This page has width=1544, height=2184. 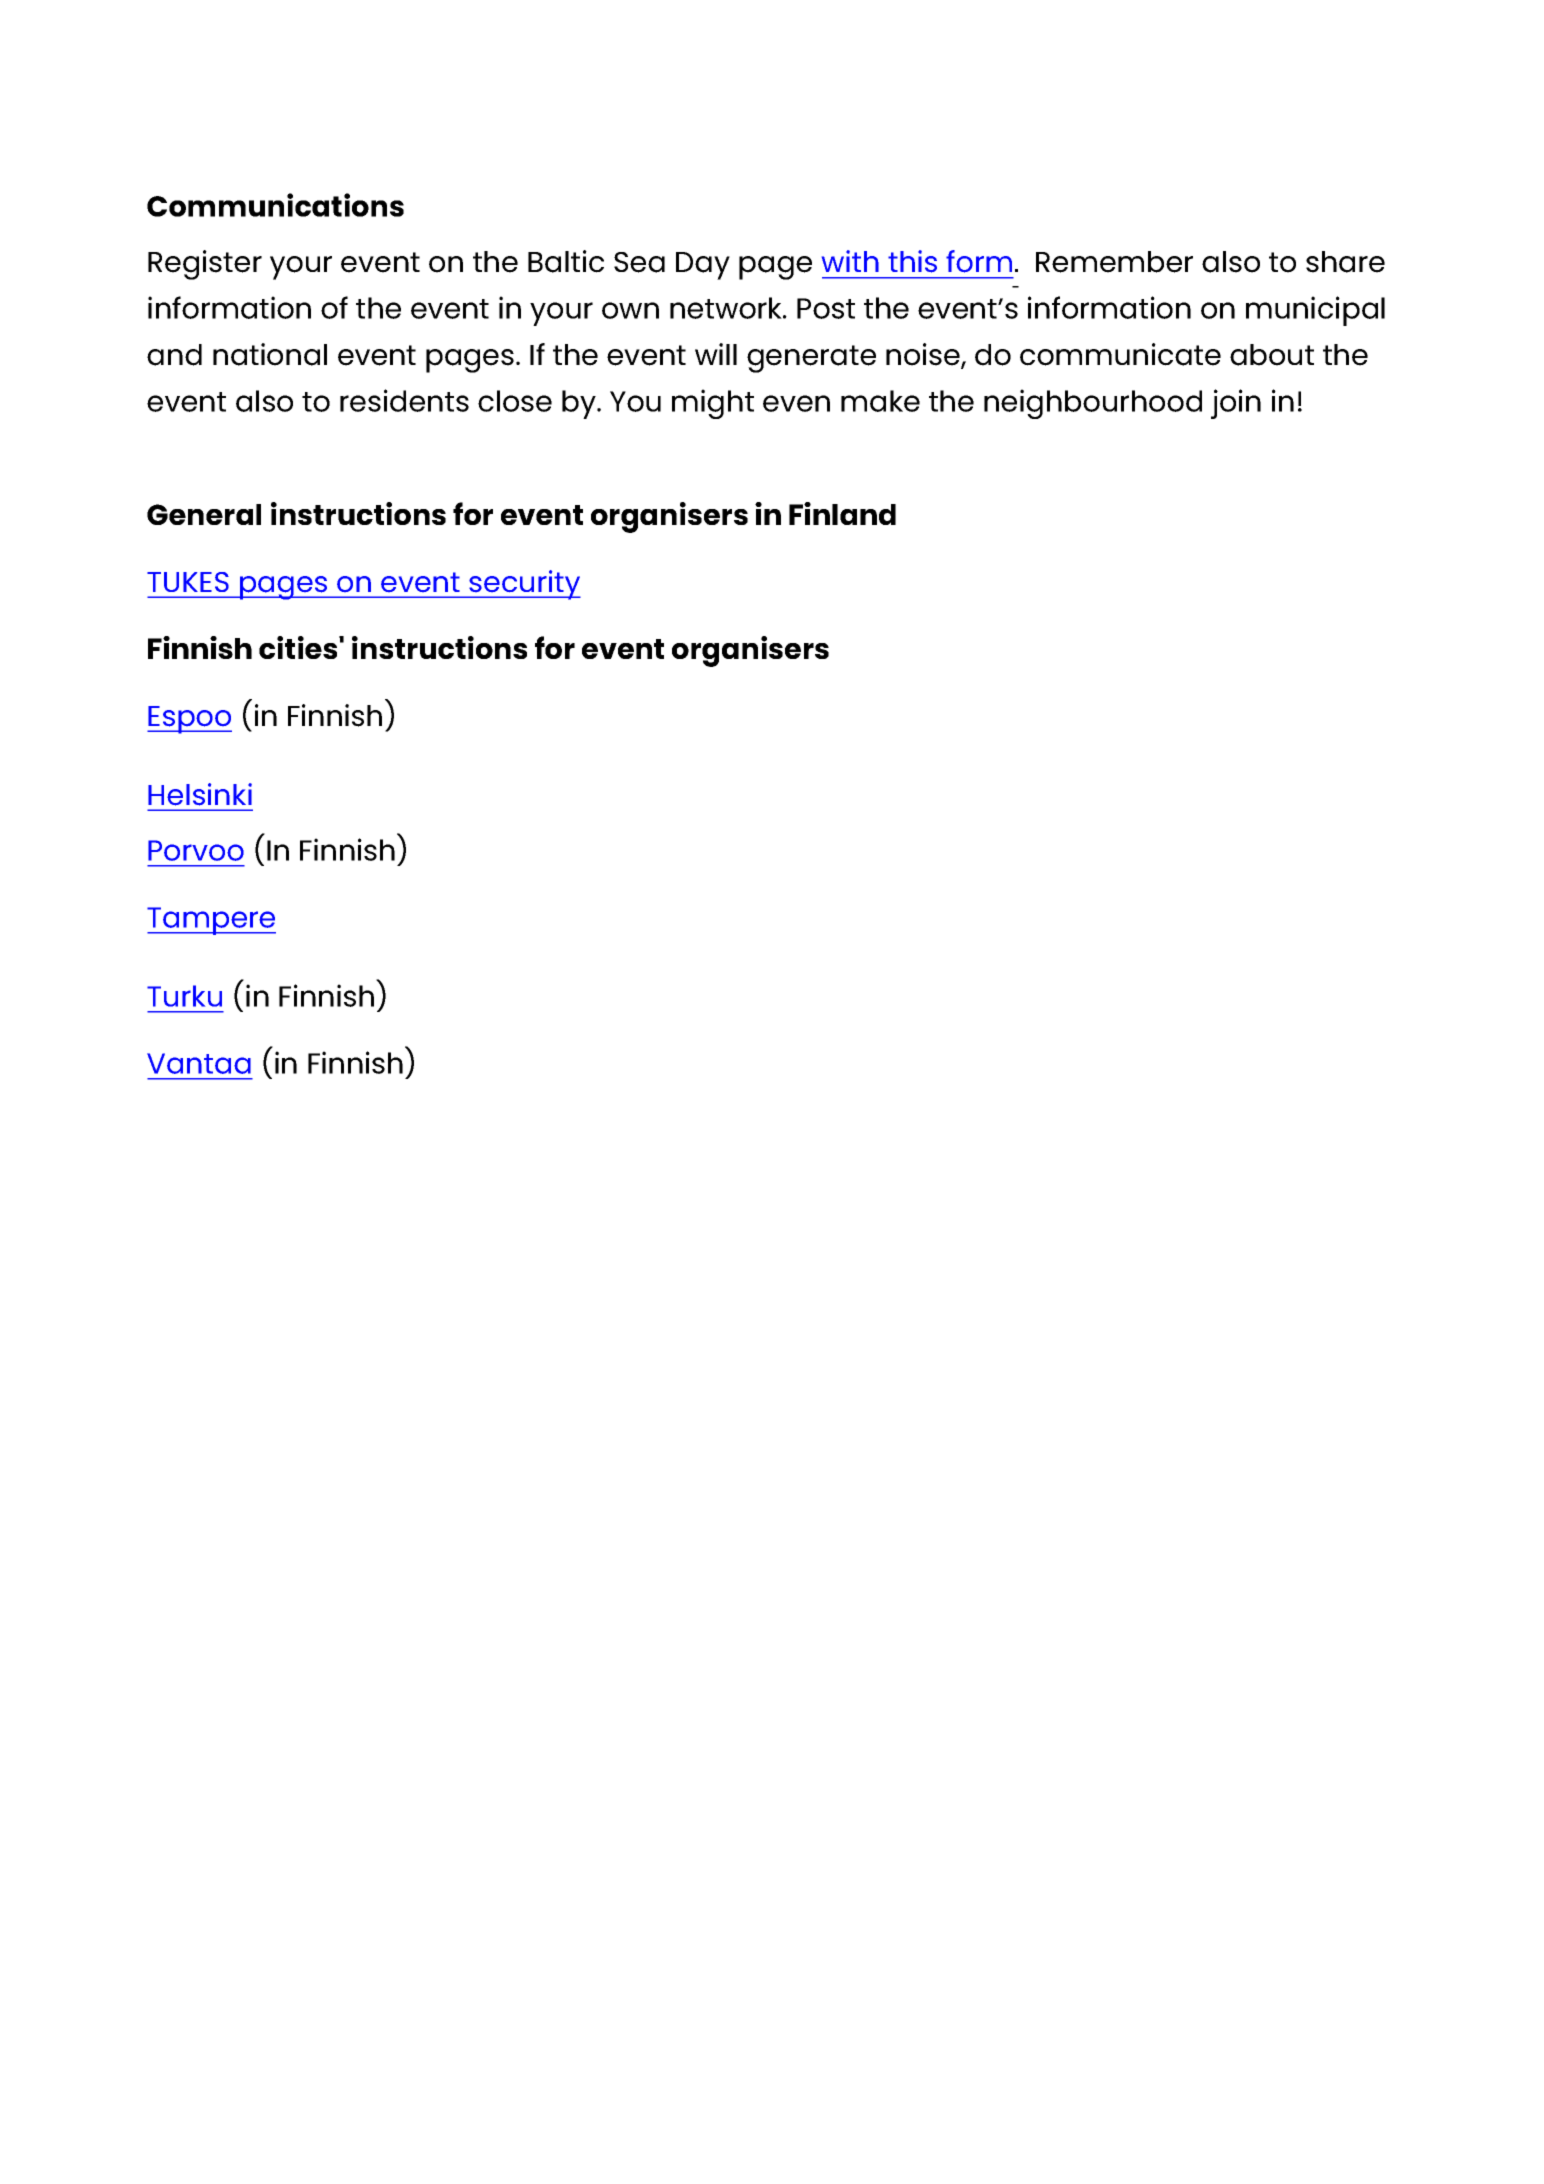 I want to click on Remember, so click(x=1114, y=262).
